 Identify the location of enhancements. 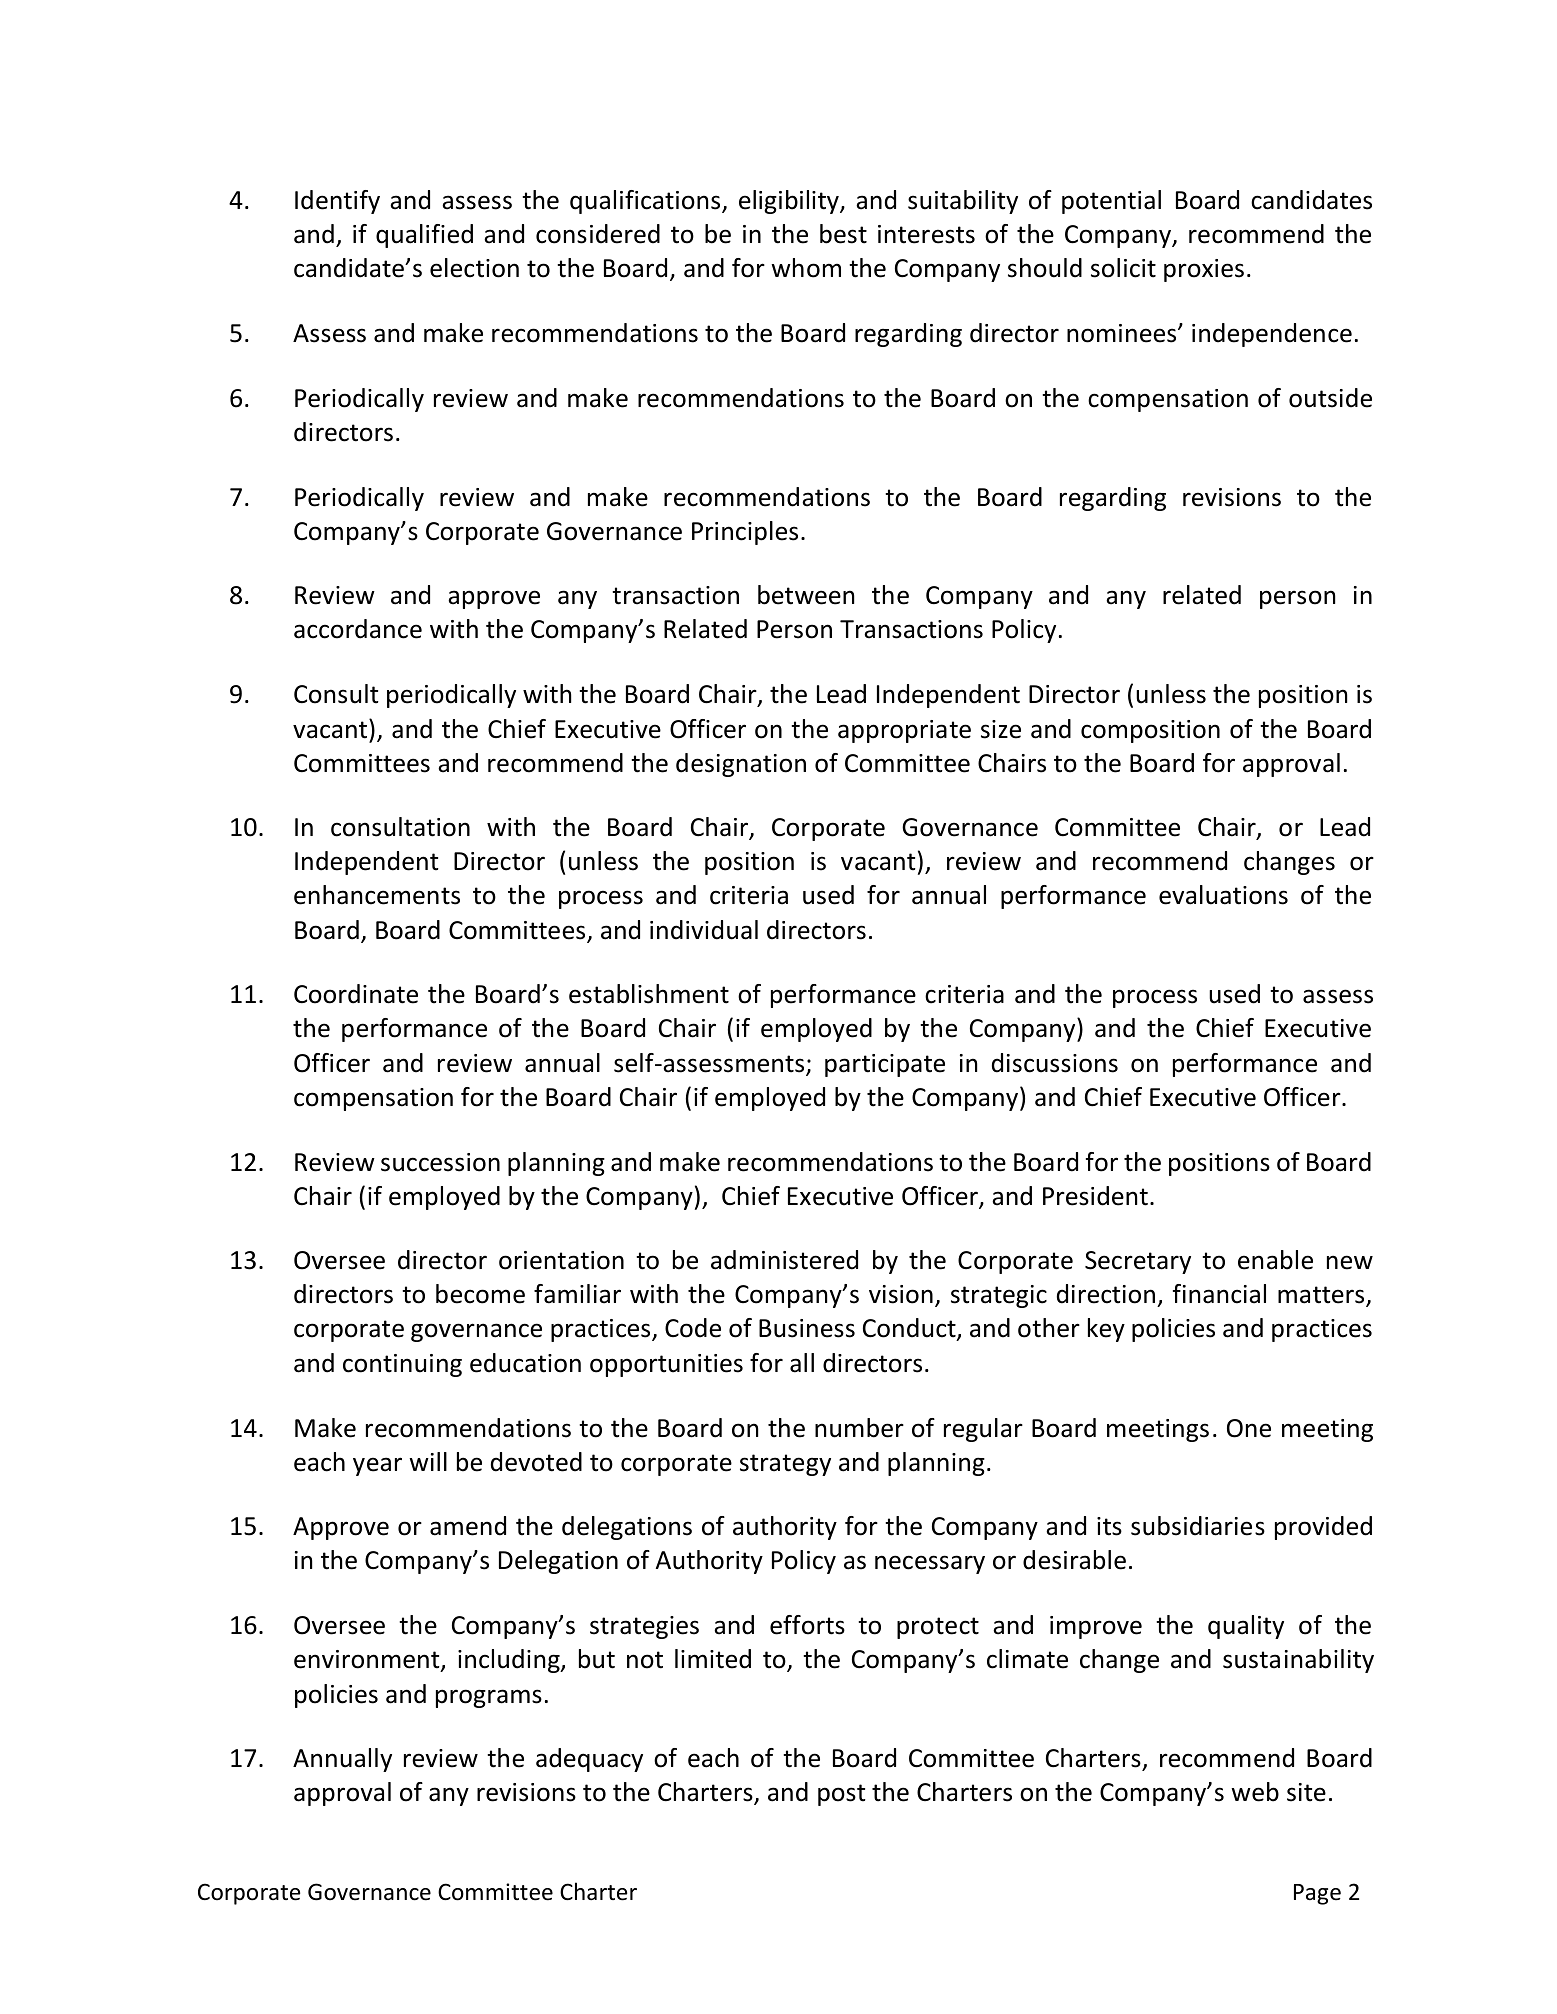
(377, 895).
